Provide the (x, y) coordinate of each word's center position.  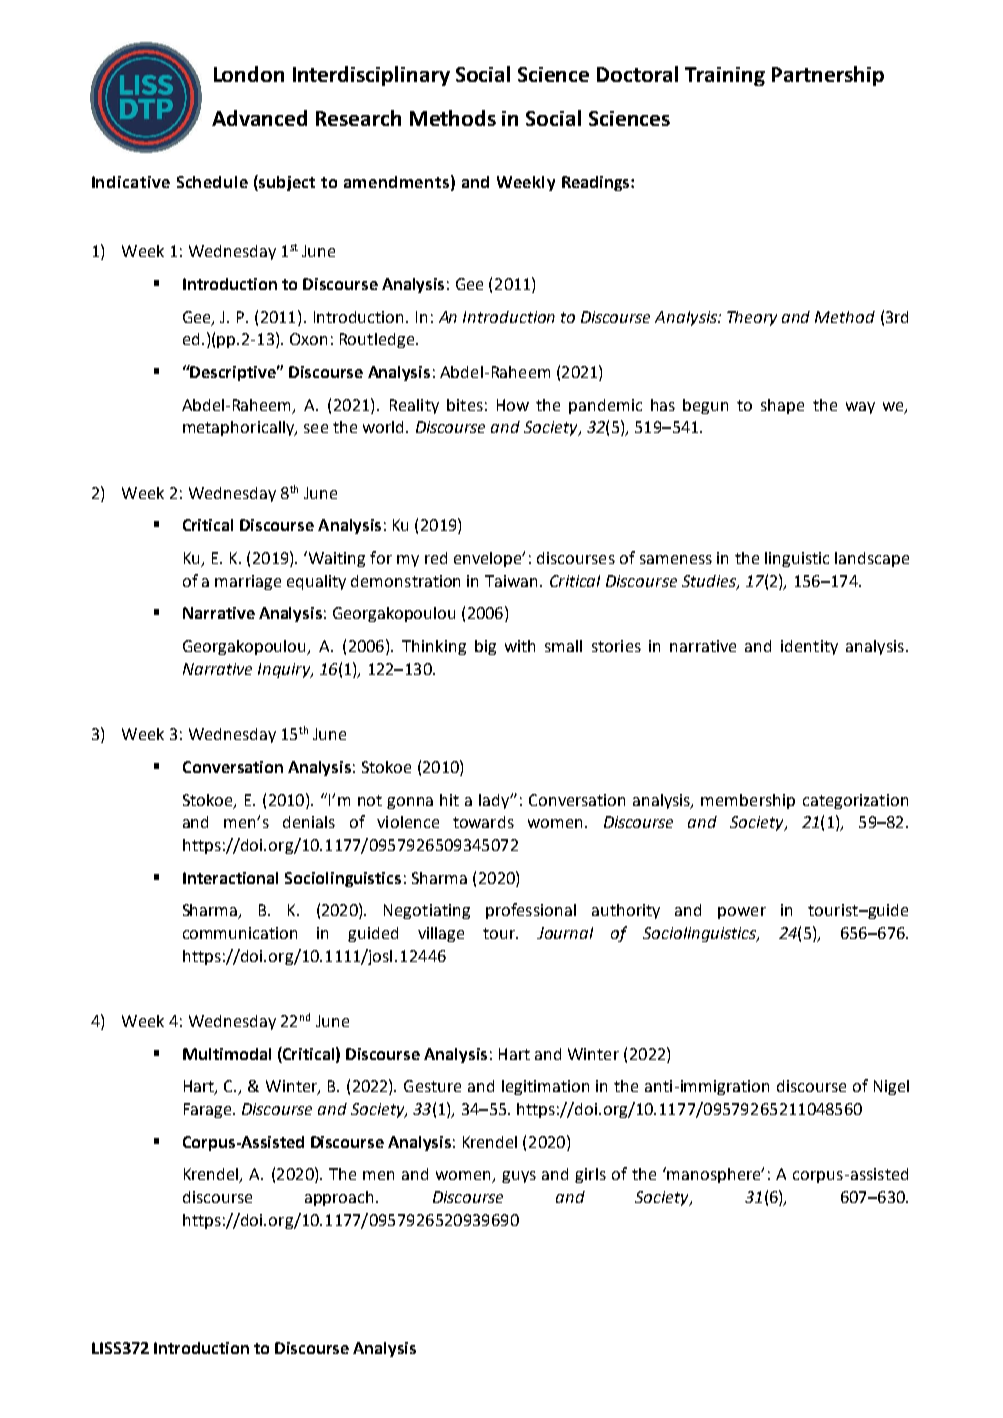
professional (531, 911)
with (520, 646)
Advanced (259, 118)
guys (519, 1177)
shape (782, 406)
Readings (597, 183)
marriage (248, 582)
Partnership (828, 76)
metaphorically (240, 428)
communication (240, 933)
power (742, 913)
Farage (209, 1110)
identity (809, 647)
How (513, 405)
